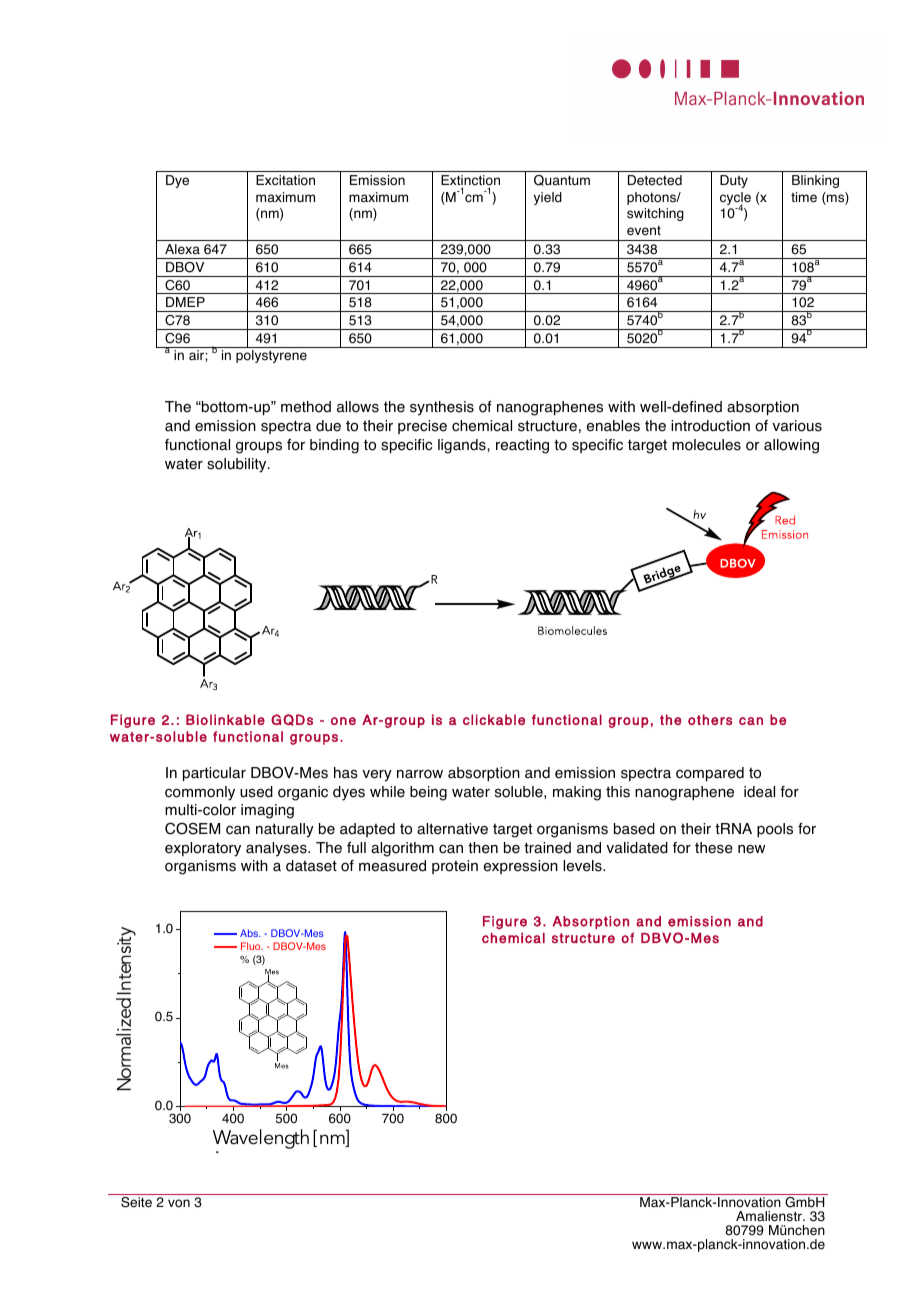 The width and height of the screenshot is (924, 1308). I want to click on clickable, so click(494, 719).
